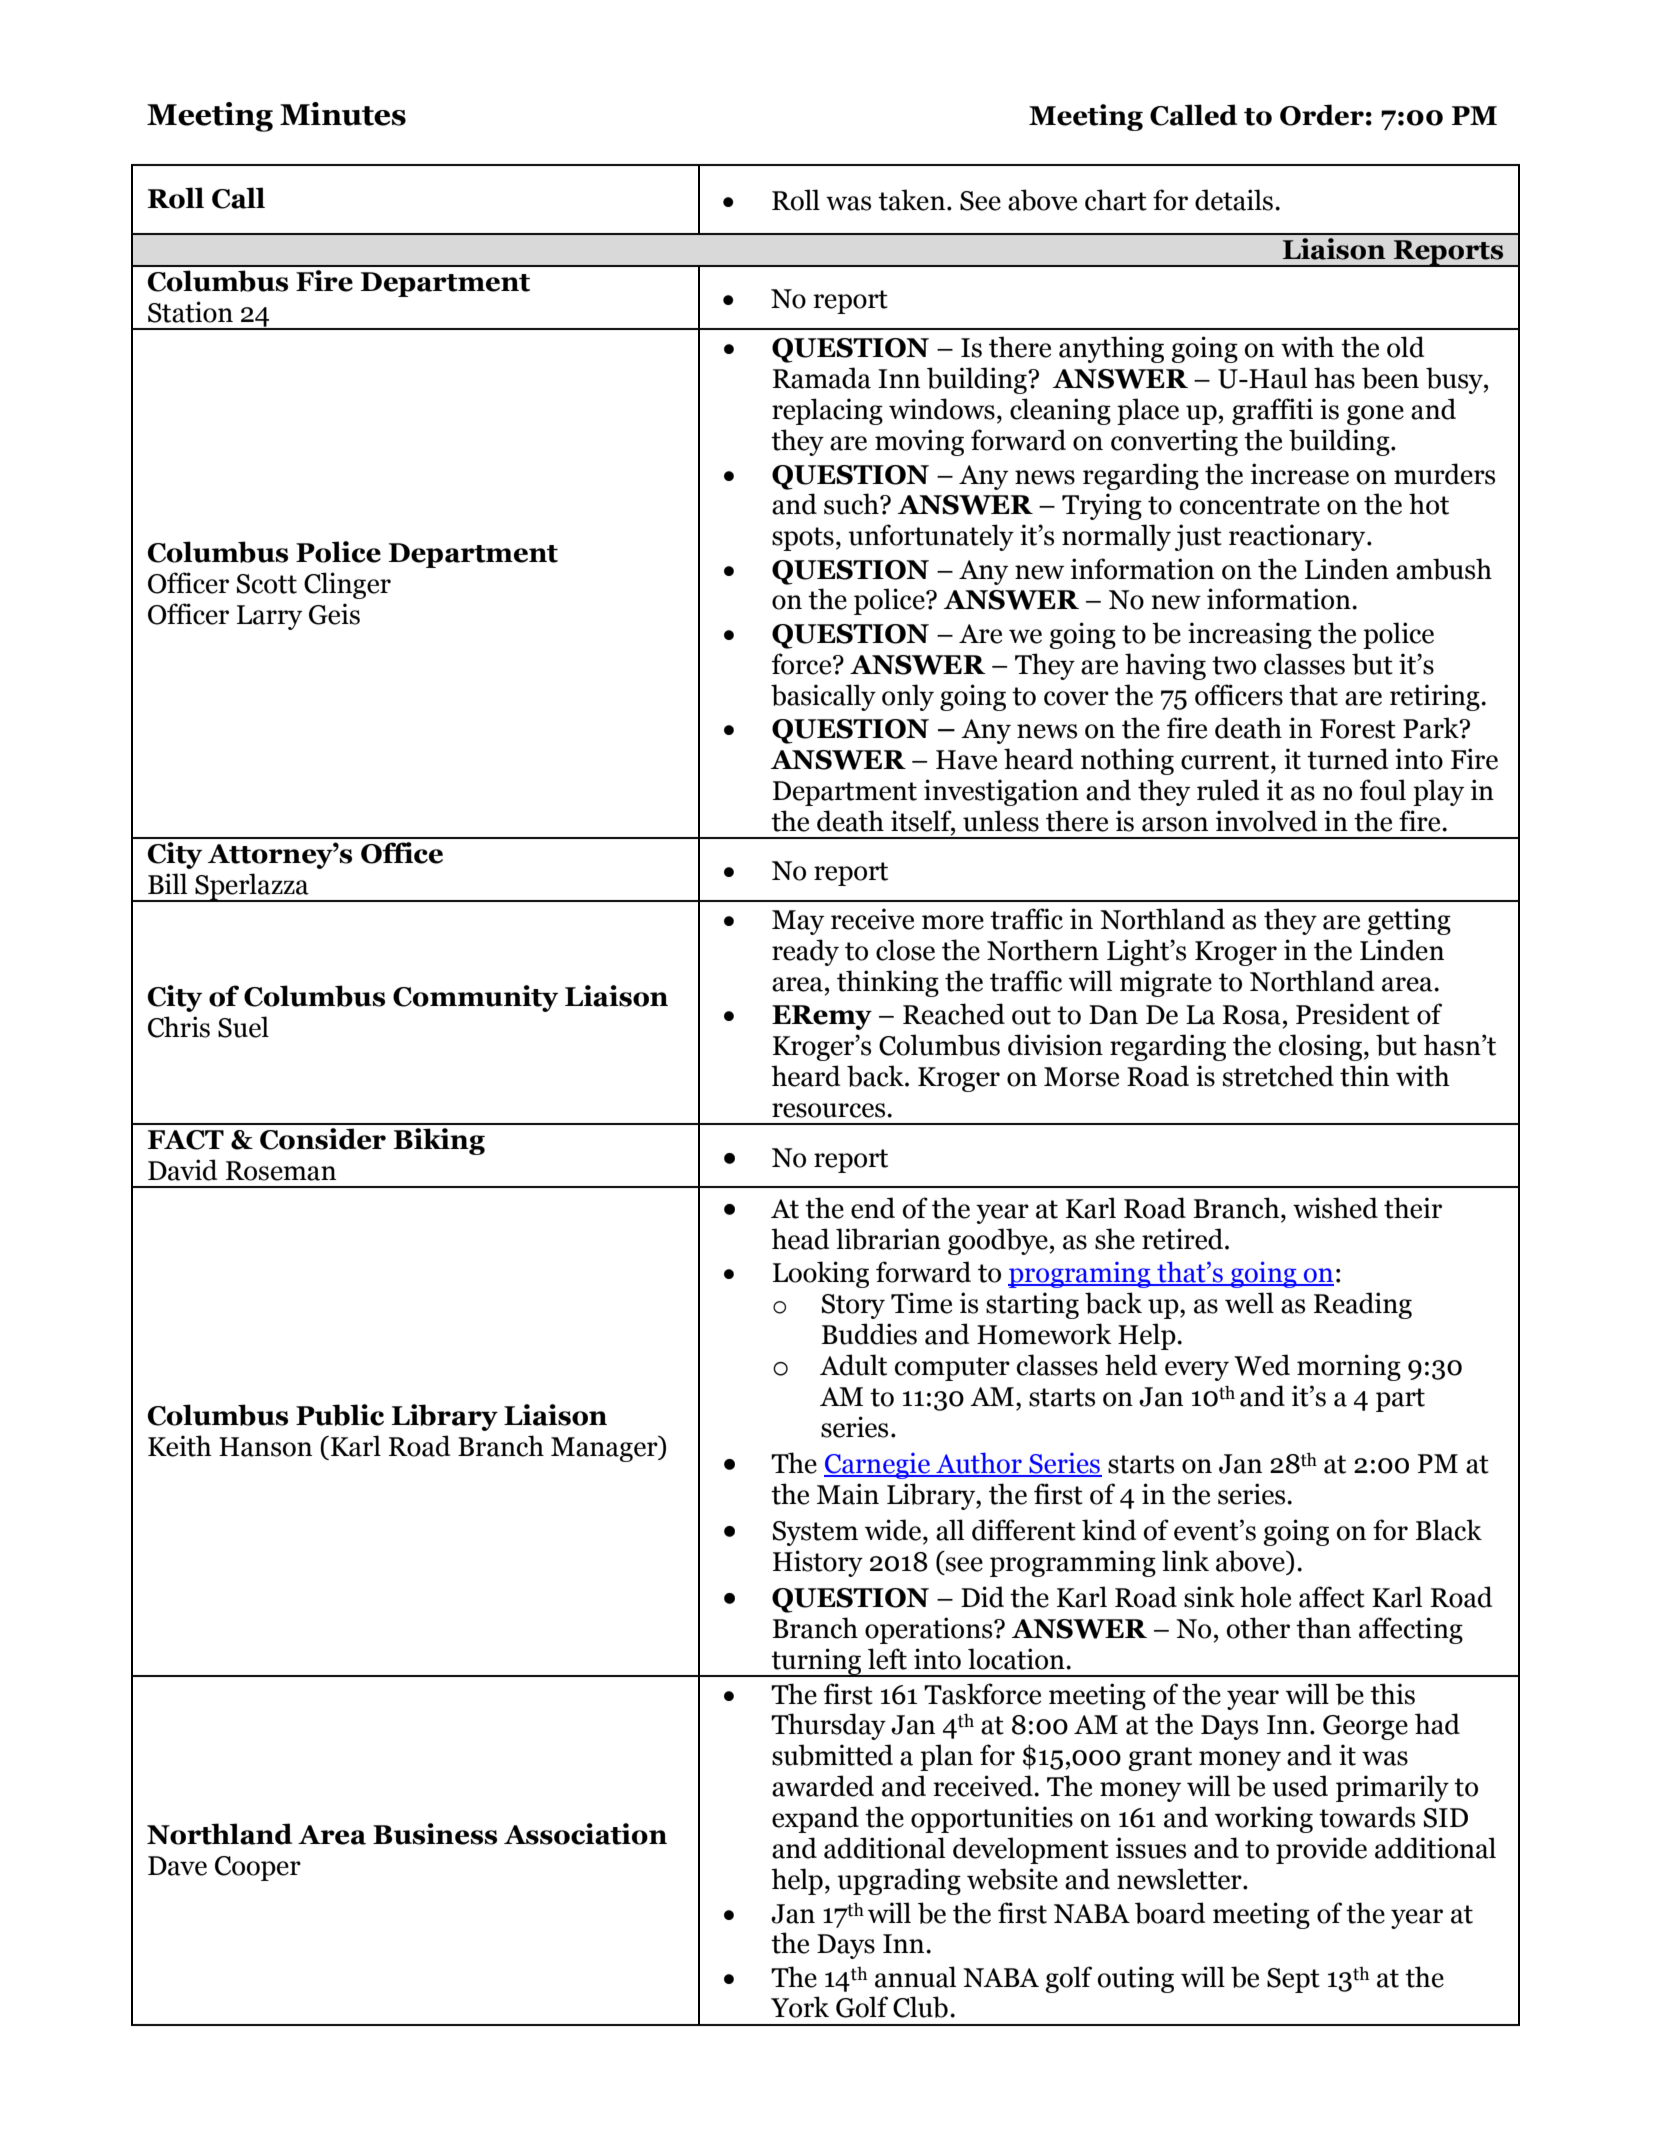 The width and height of the screenshot is (1666, 2156). Describe the element at coordinates (800, 2007) in the screenshot. I see `York` at that location.
